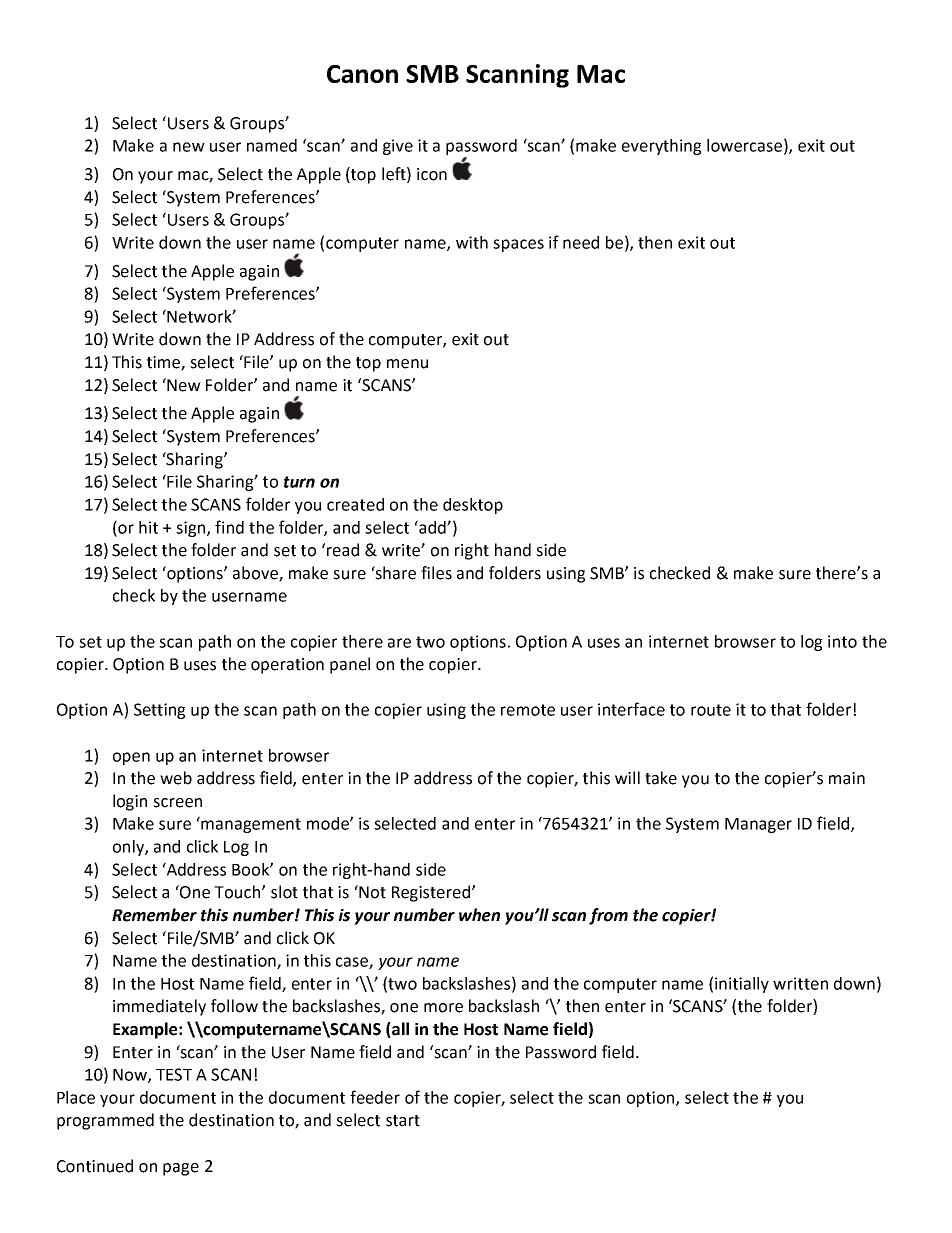 The height and width of the screenshot is (1233, 952). I want to click on share, so click(395, 573).
